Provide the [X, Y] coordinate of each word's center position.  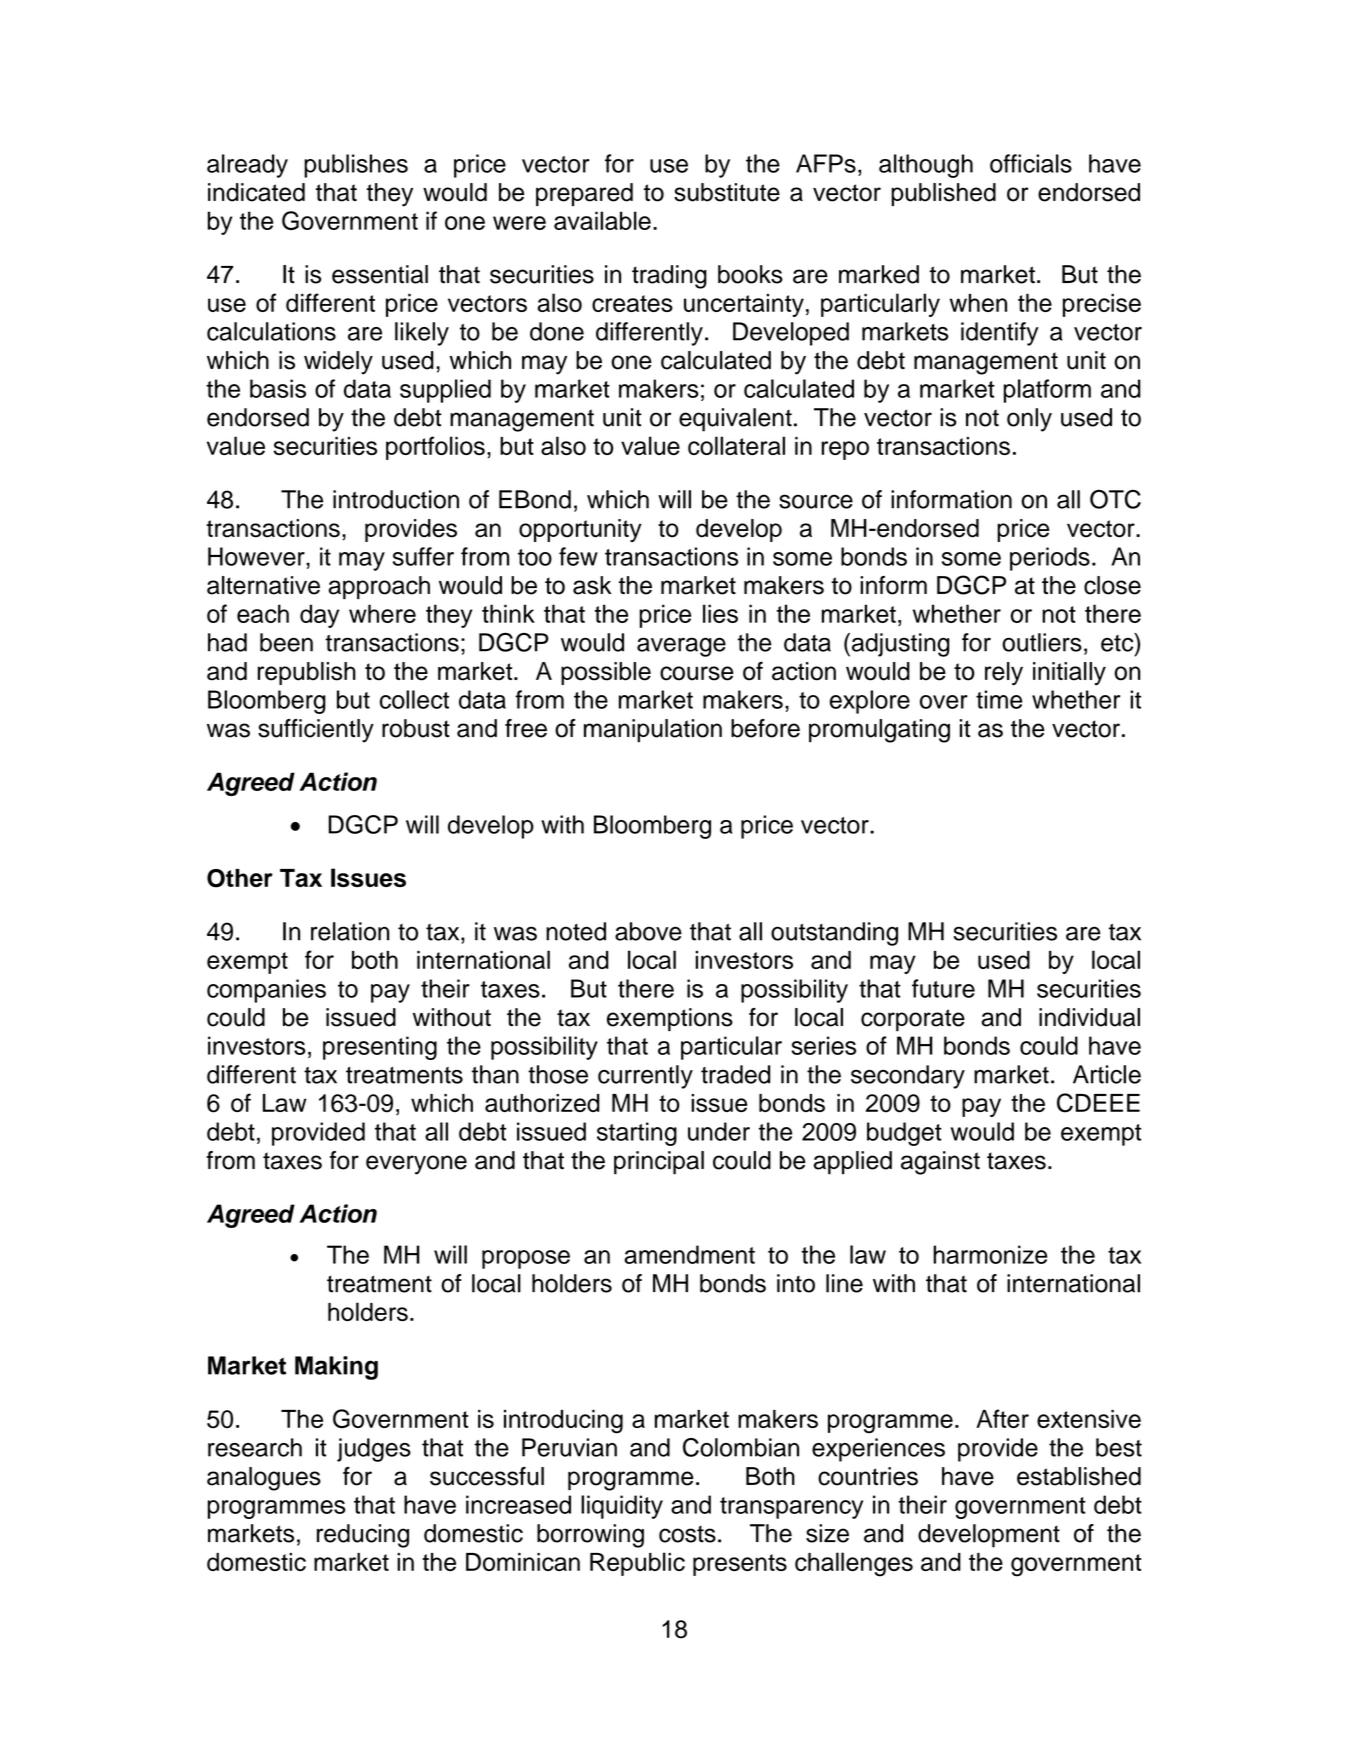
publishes [356, 166]
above [648, 931]
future [943, 988]
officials [1031, 163]
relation [350, 931]
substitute [727, 192]
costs [687, 1534]
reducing [363, 1536]
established [1079, 1476]
